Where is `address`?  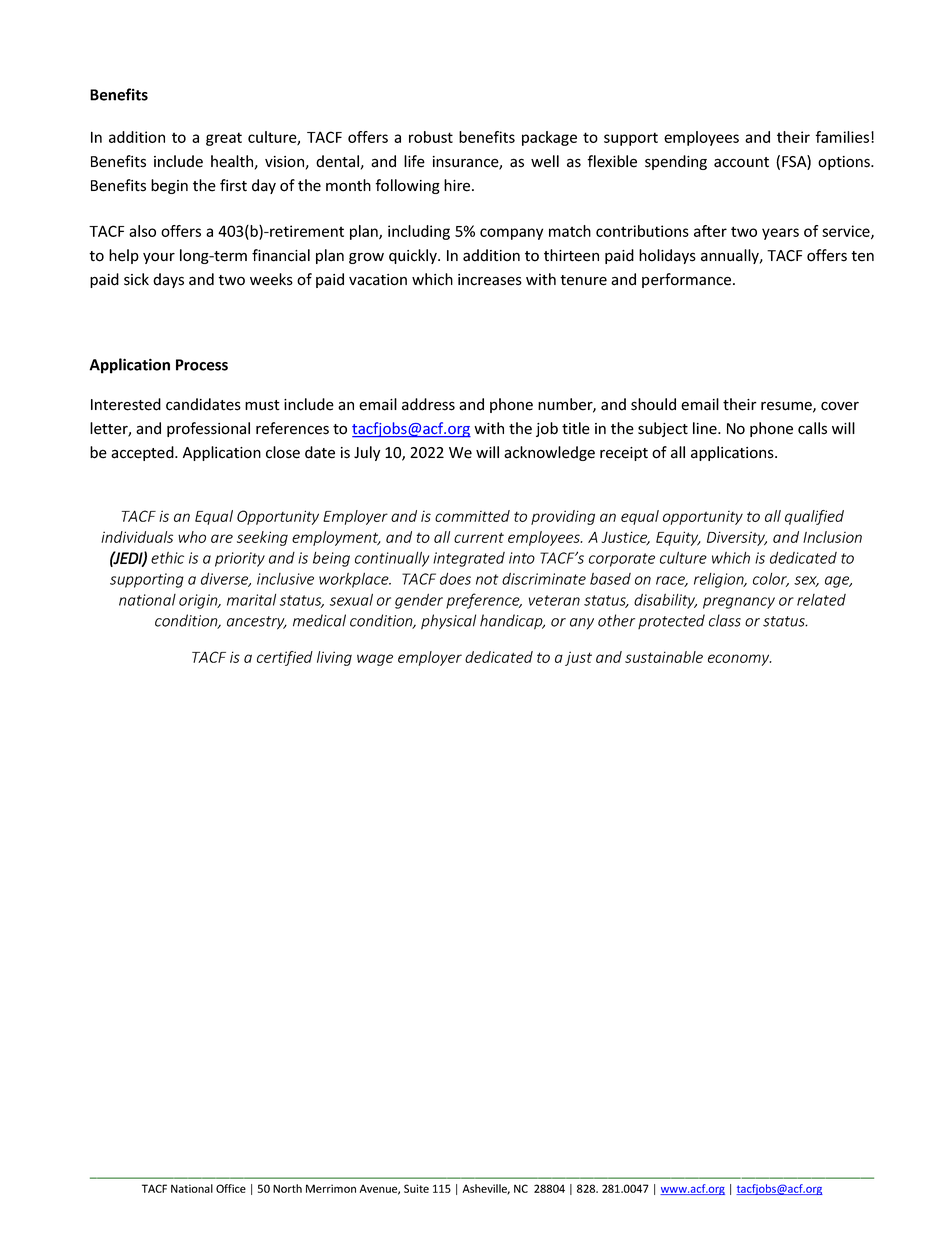
address is located at coordinates (428, 404).
